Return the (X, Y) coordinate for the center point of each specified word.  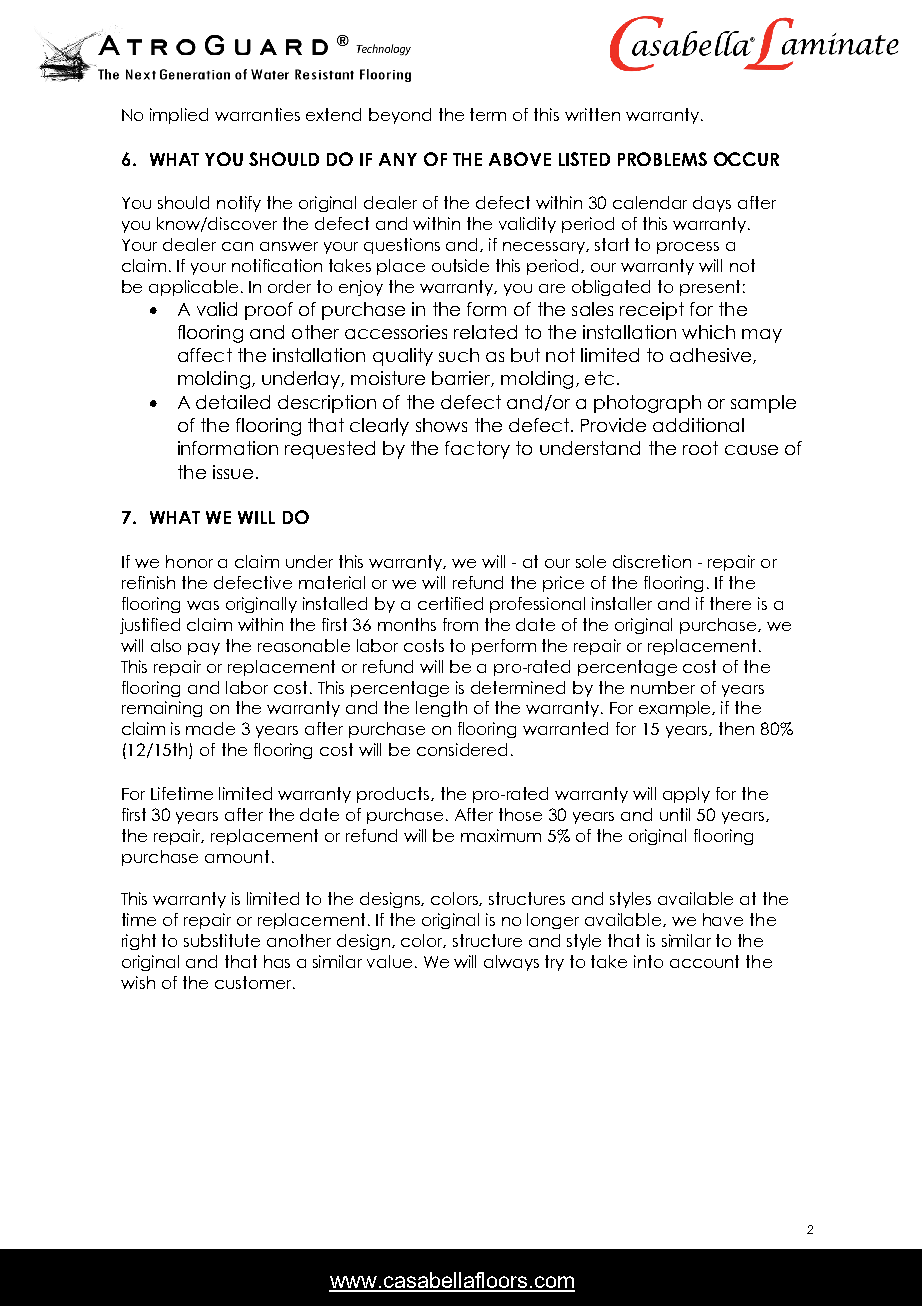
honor (189, 561)
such (459, 355)
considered (462, 749)
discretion (652, 561)
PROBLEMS (662, 159)
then (736, 728)
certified (450, 603)
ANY (398, 159)
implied (179, 116)
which (708, 332)
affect (205, 355)
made (210, 728)
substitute (222, 940)
